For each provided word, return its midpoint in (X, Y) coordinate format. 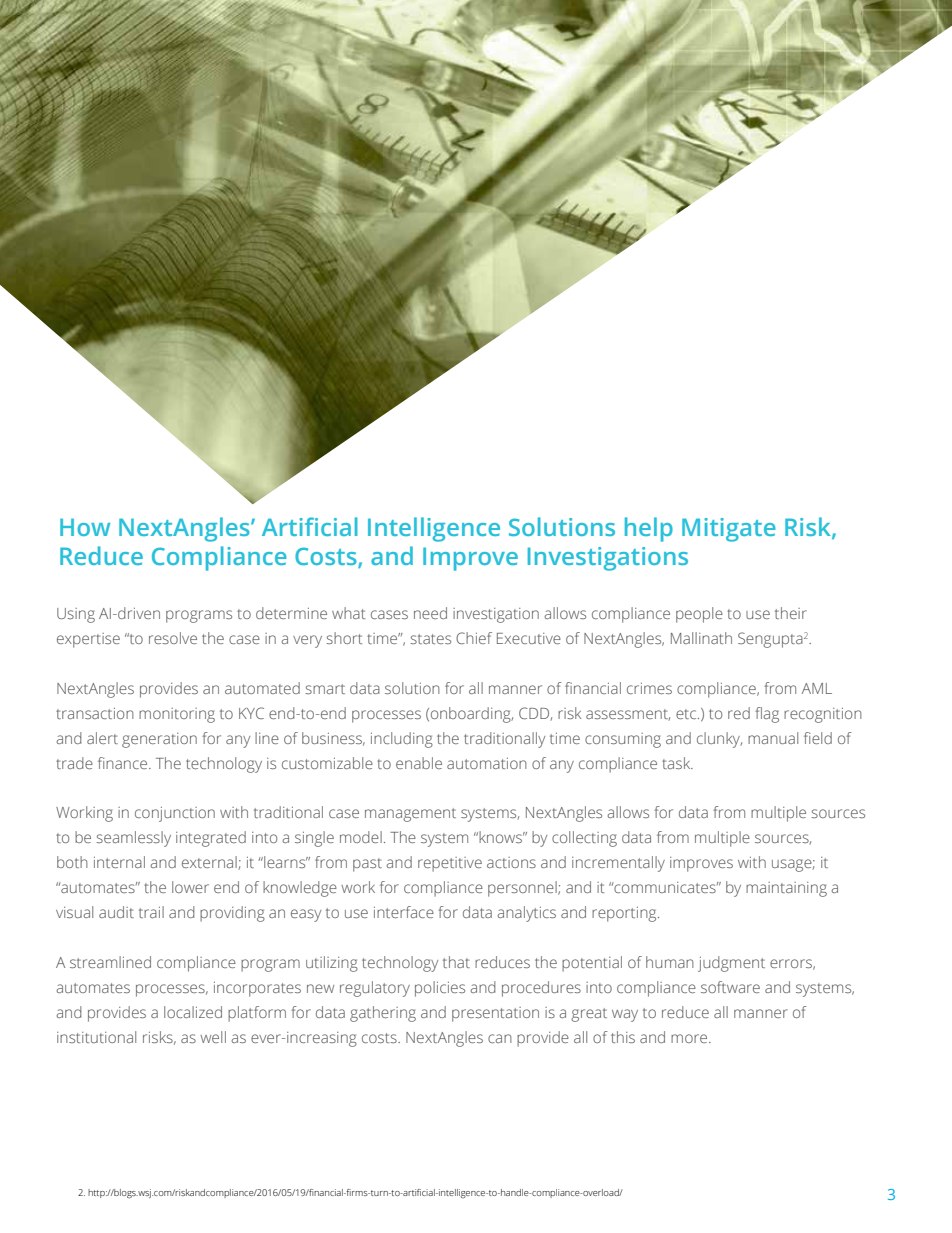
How (85, 527)
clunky (719, 740)
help (649, 529)
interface (404, 912)
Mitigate (729, 530)
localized (193, 1012)
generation (159, 740)
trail (151, 912)
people (699, 615)
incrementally (618, 864)
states (430, 639)
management (410, 815)
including (402, 740)
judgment (731, 964)
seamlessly (133, 839)
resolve (173, 638)
